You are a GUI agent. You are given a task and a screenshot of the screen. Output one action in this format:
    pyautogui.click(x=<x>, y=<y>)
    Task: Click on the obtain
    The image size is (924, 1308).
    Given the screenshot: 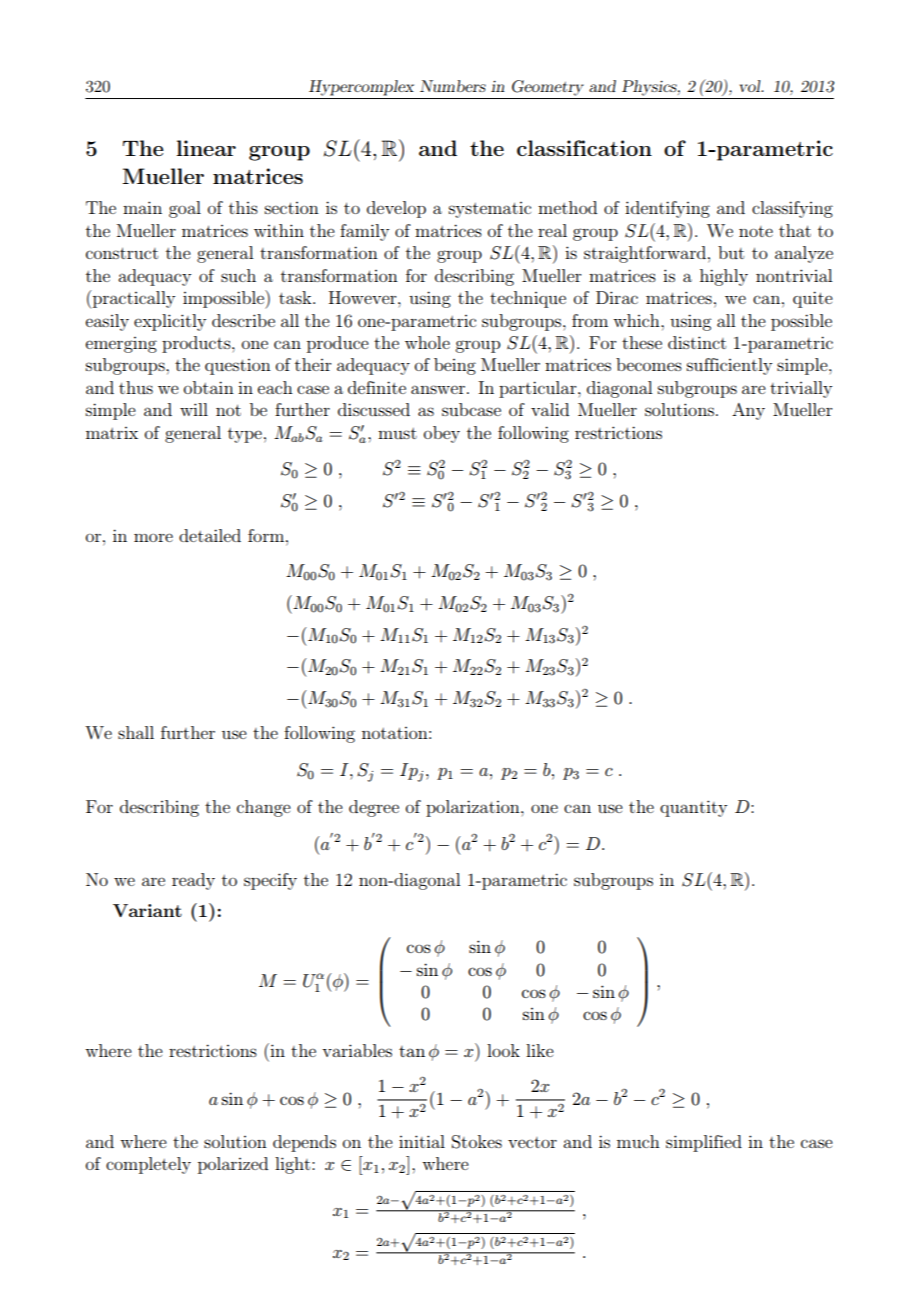 What is the action you would take?
    pyautogui.click(x=209, y=387)
